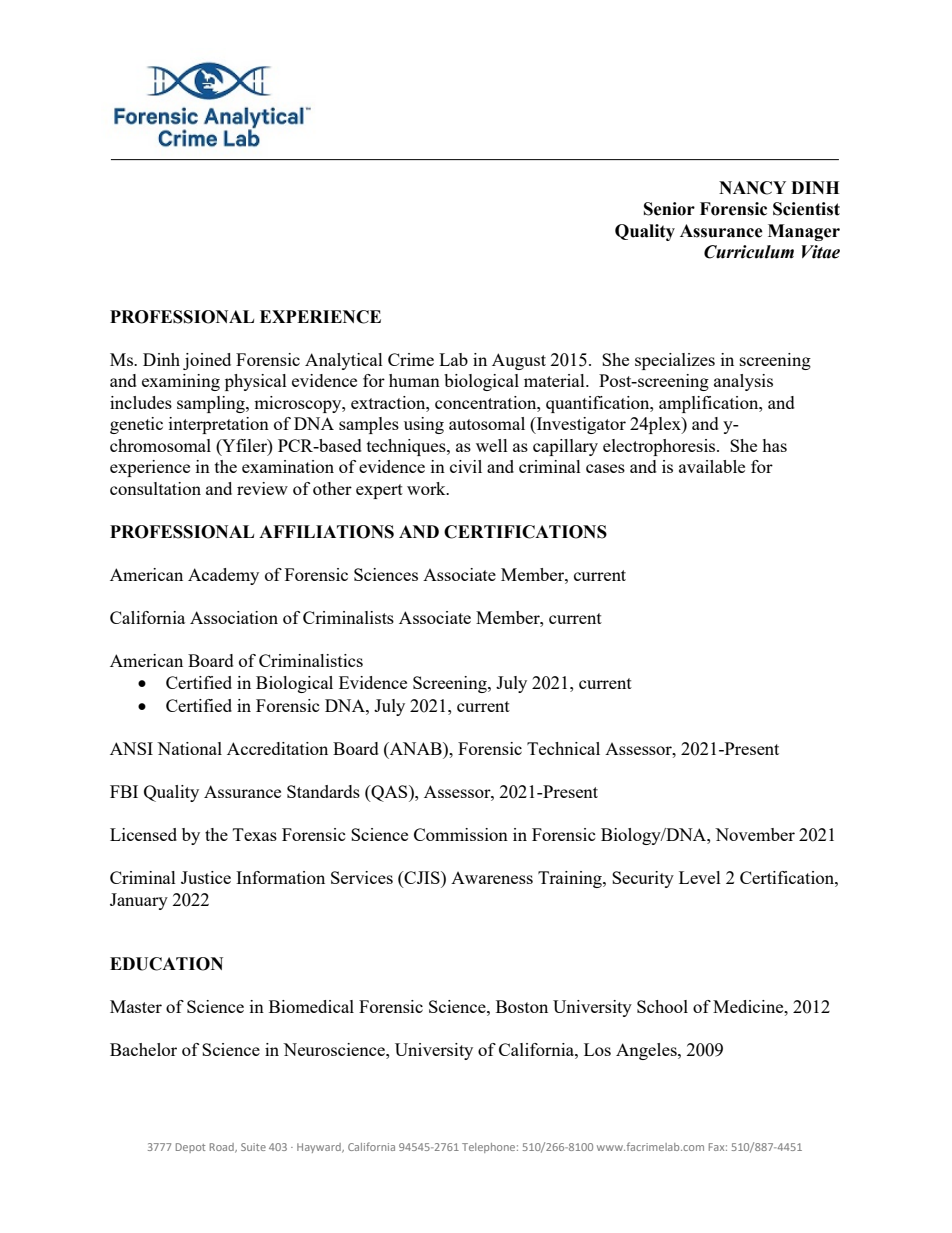 This image has height=1233, width=952. What do you see at coordinates (669, 209) in the image?
I see `Senior` at bounding box center [669, 209].
